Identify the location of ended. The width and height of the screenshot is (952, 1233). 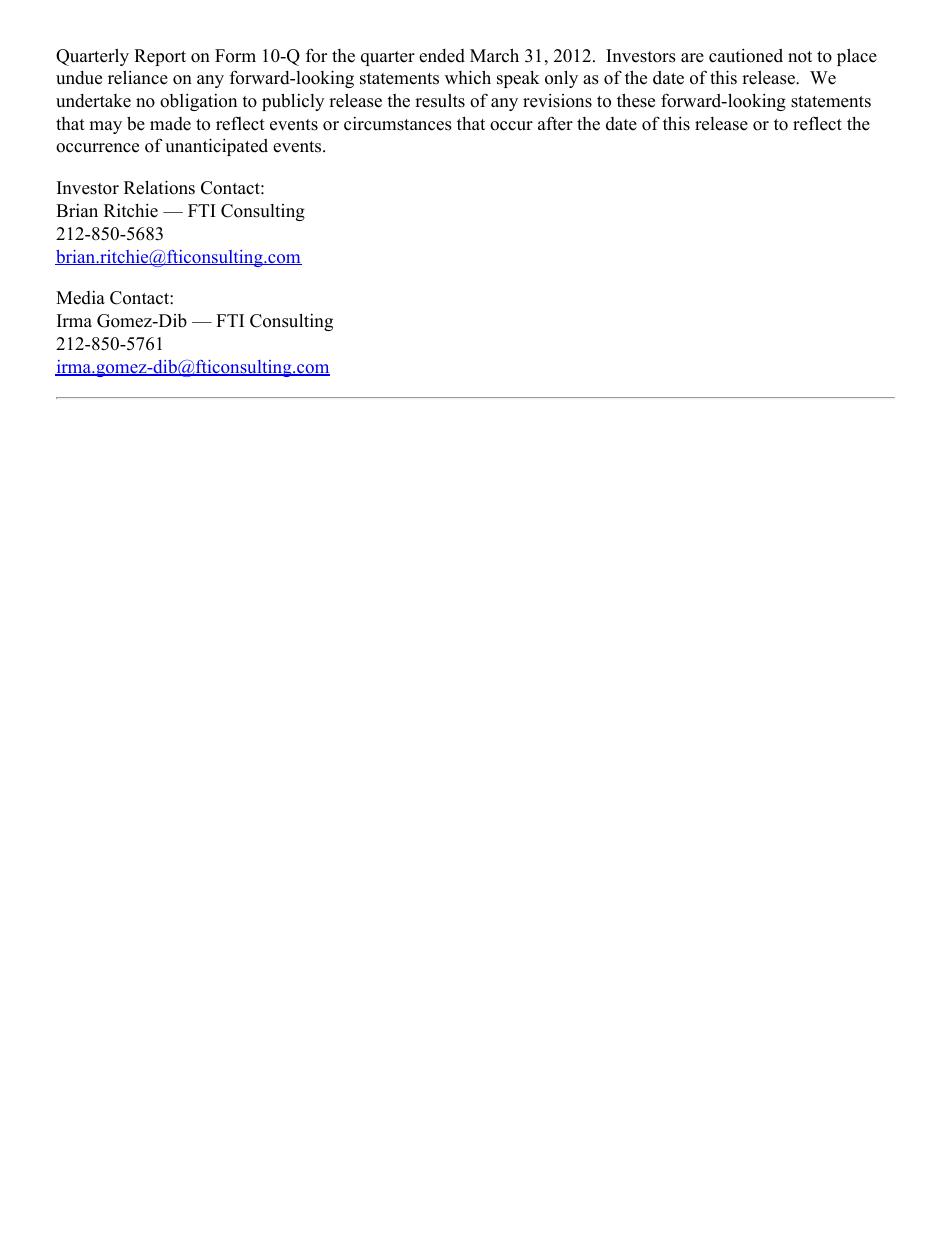
(442, 56).
